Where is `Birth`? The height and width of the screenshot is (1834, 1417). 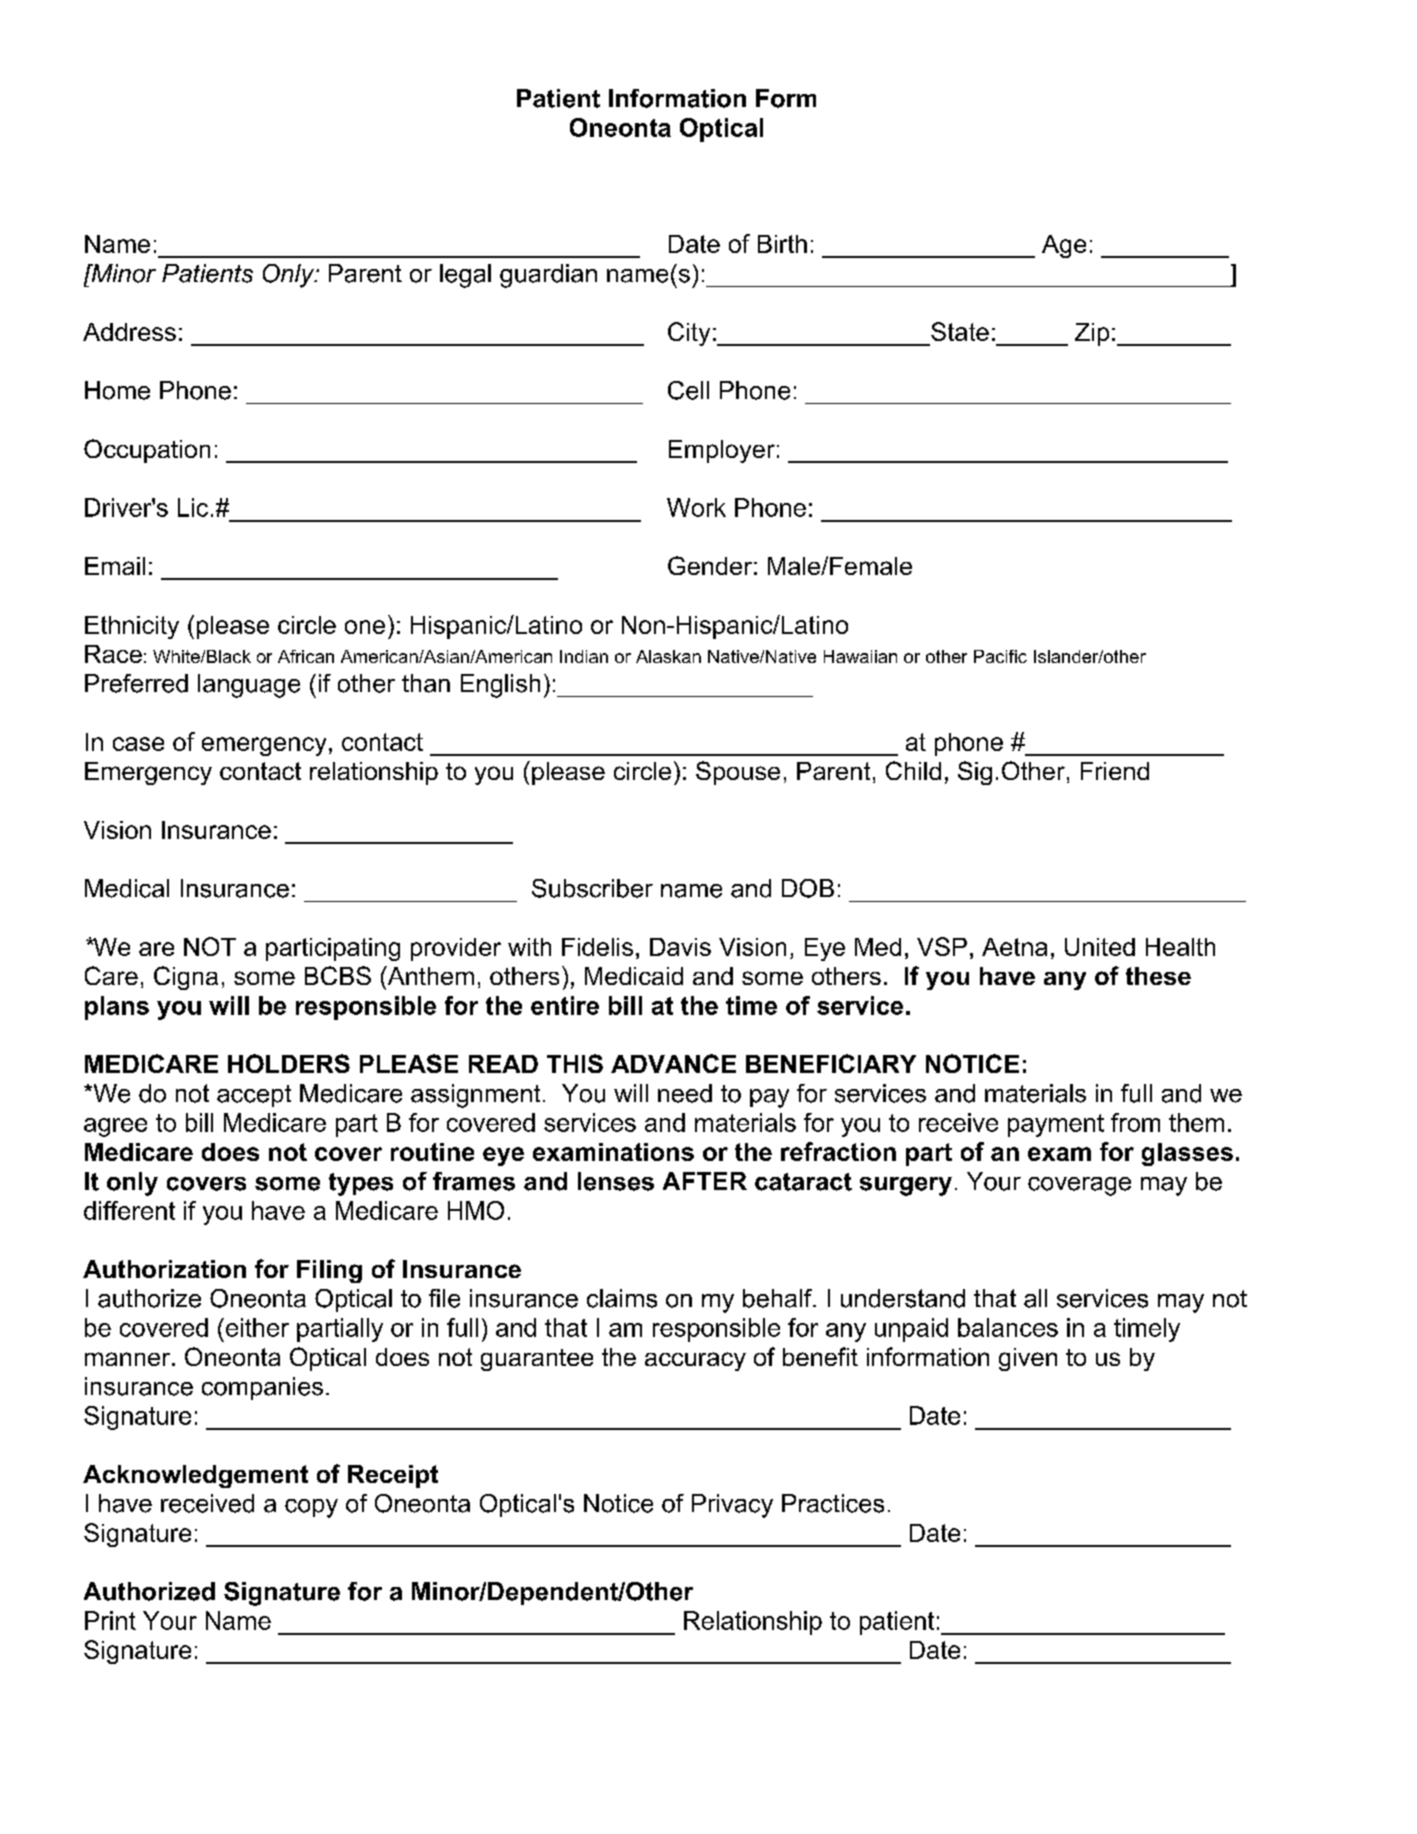 Birth is located at coordinates (782, 244).
